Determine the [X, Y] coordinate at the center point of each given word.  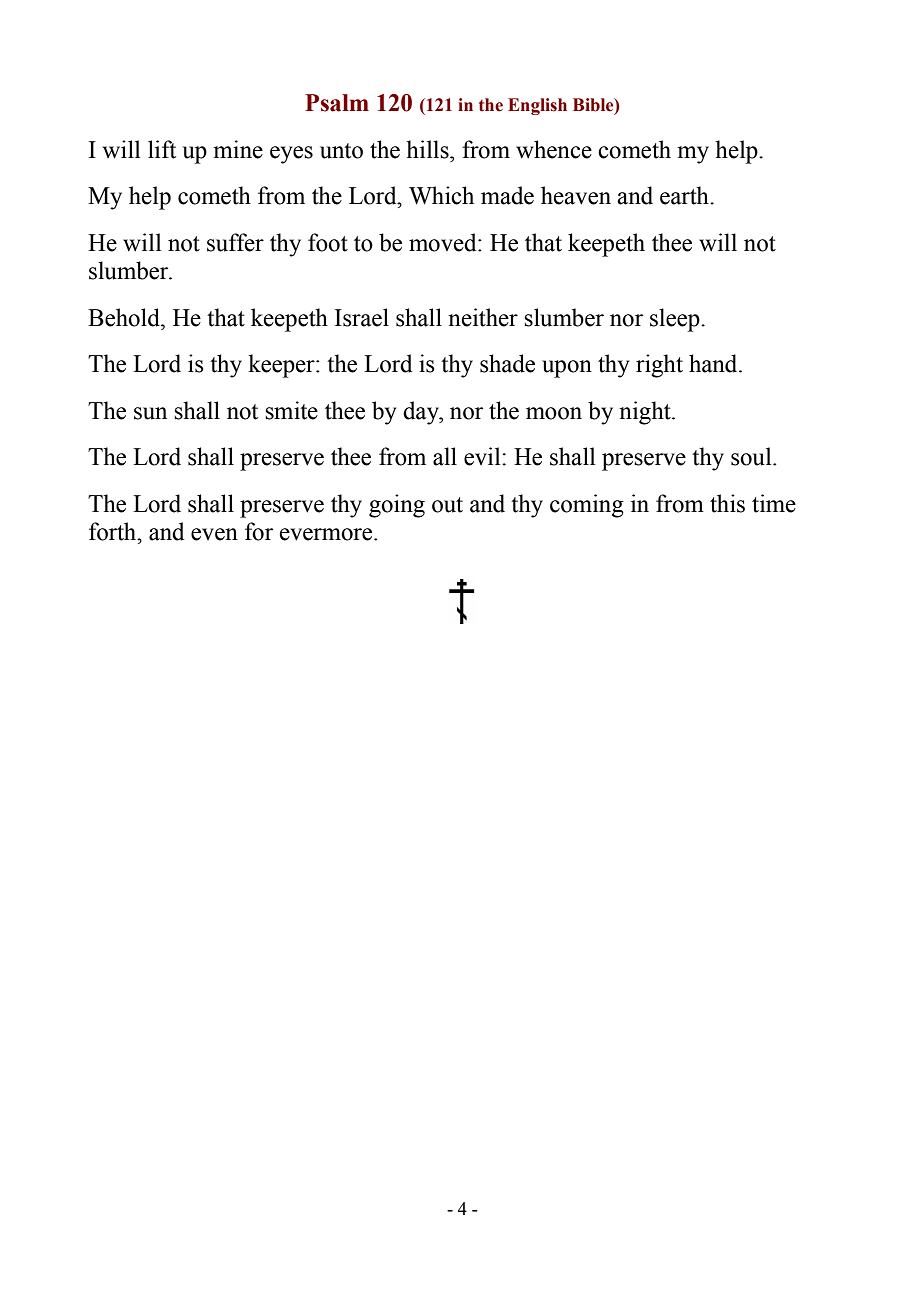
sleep [676, 320]
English [537, 106]
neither [483, 317]
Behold [125, 317]
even [214, 534]
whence [554, 149]
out [447, 505]
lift [162, 149]
